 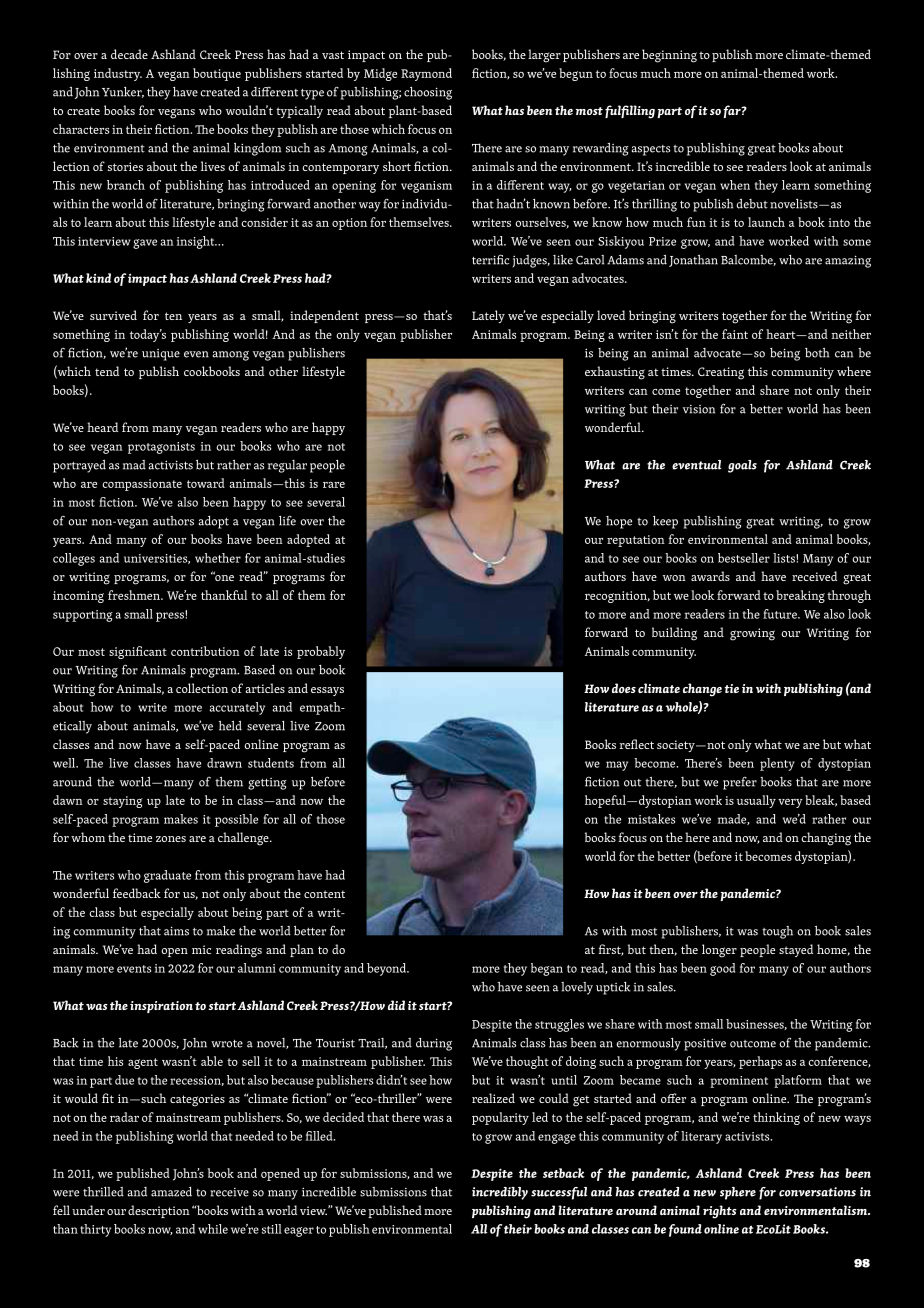 What do you see at coordinates (500, 1193) in the page?
I see `incredibly` at bounding box center [500, 1193].
